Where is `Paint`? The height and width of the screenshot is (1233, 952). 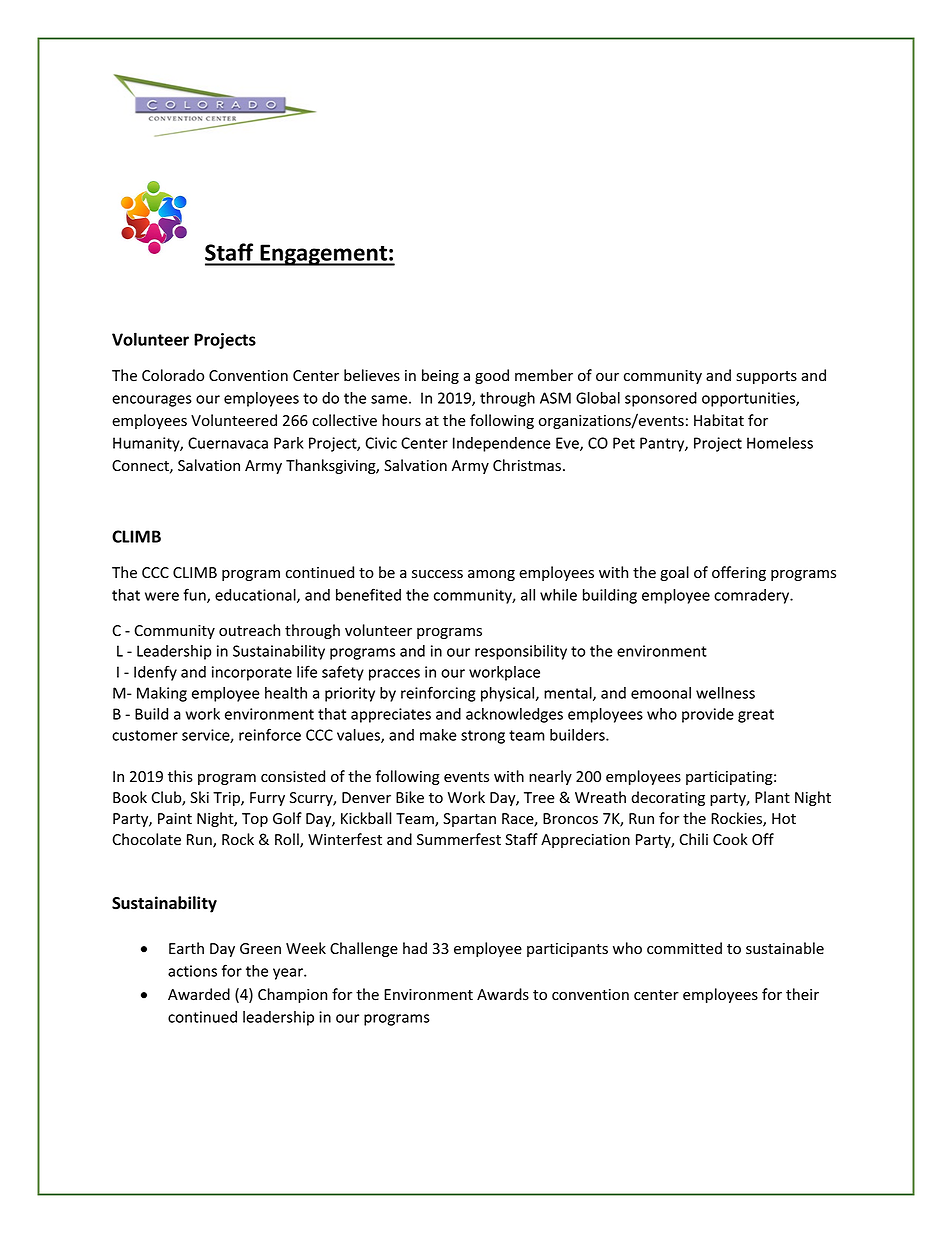
Paint is located at coordinates (175, 818).
